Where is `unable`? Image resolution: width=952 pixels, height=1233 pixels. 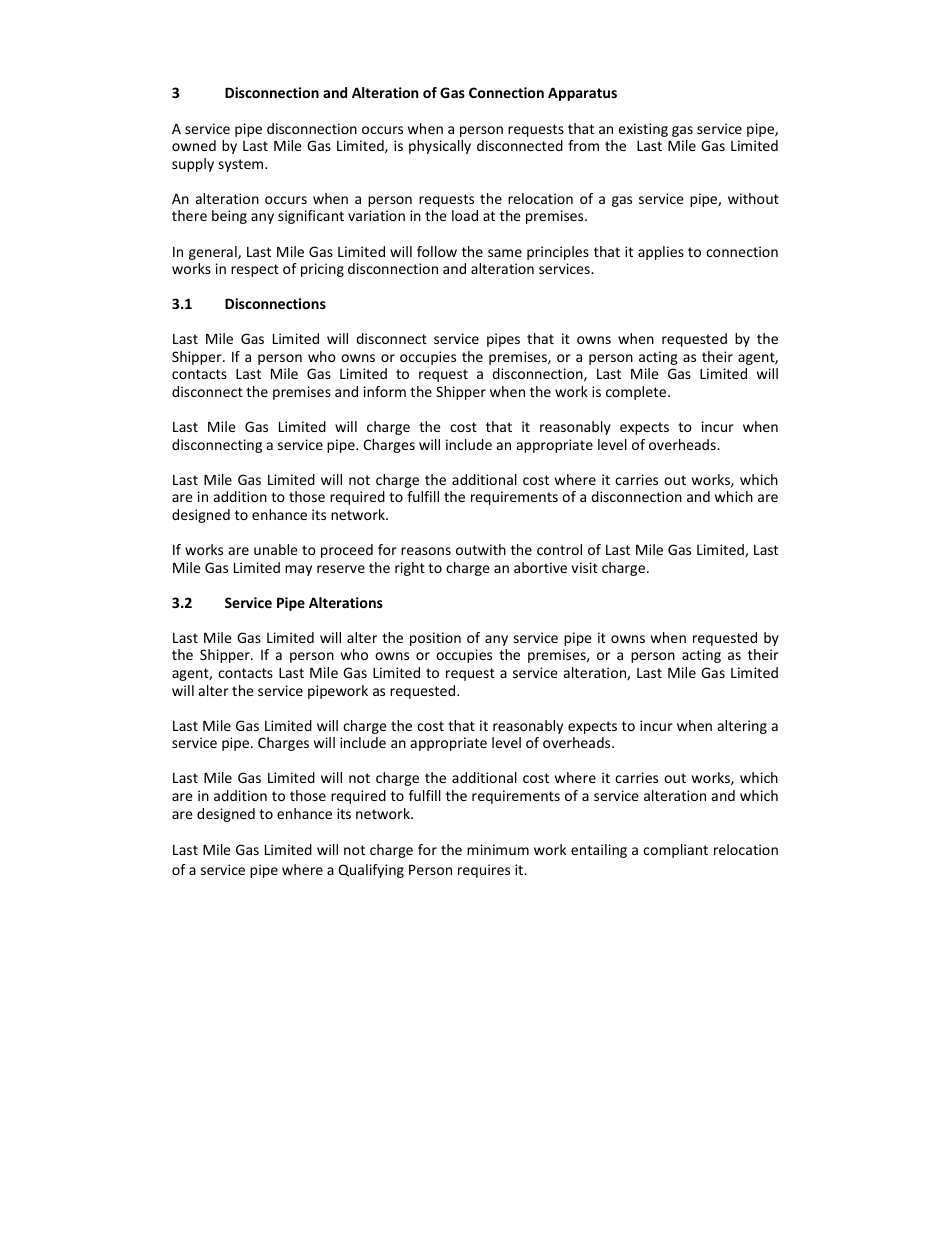 unable is located at coordinates (276, 549).
